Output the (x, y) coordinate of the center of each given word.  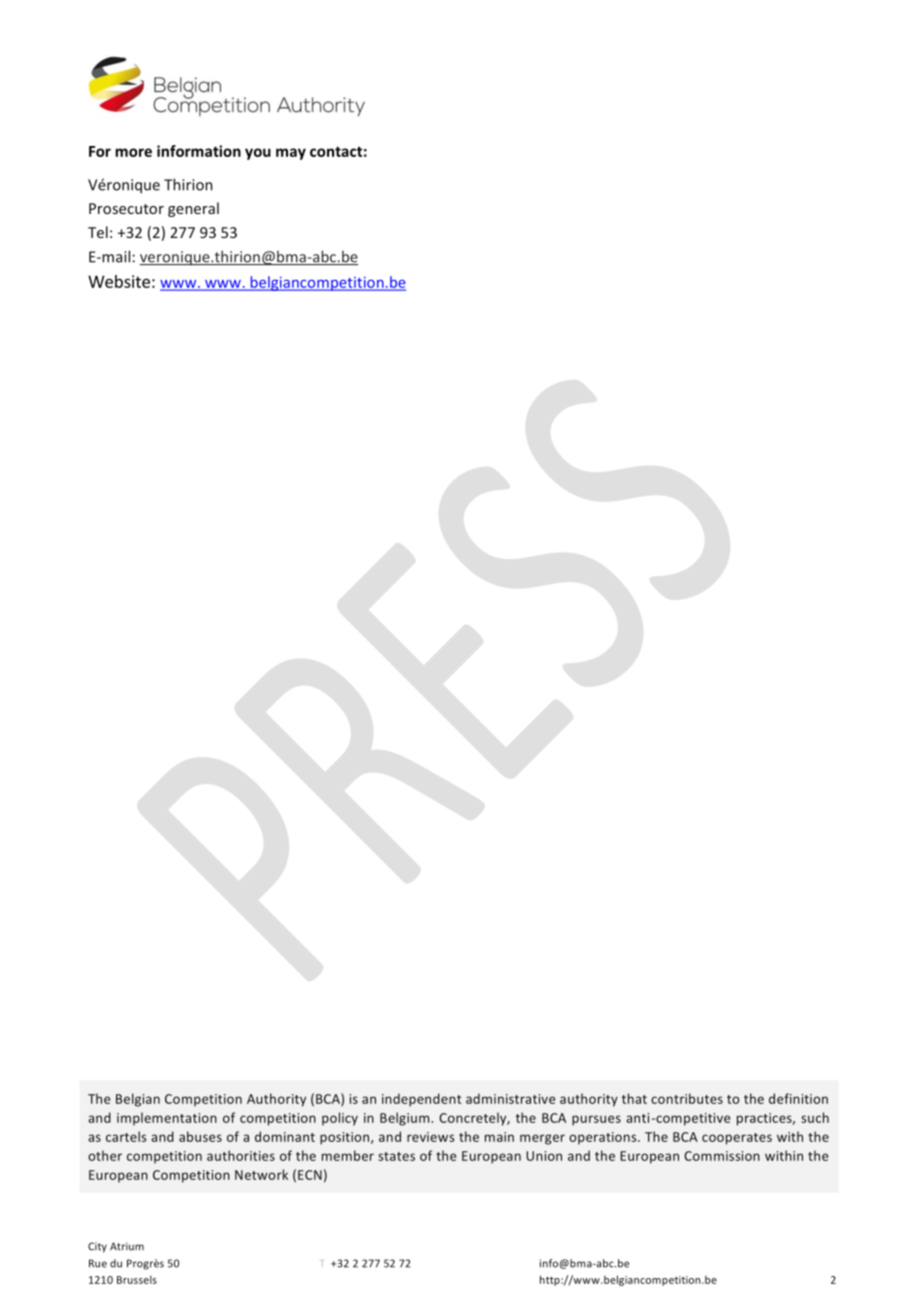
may (291, 154)
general (193, 209)
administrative (510, 1098)
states (396, 1156)
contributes (687, 1098)
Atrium (127, 1246)
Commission (722, 1156)
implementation (167, 1119)
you (258, 154)
